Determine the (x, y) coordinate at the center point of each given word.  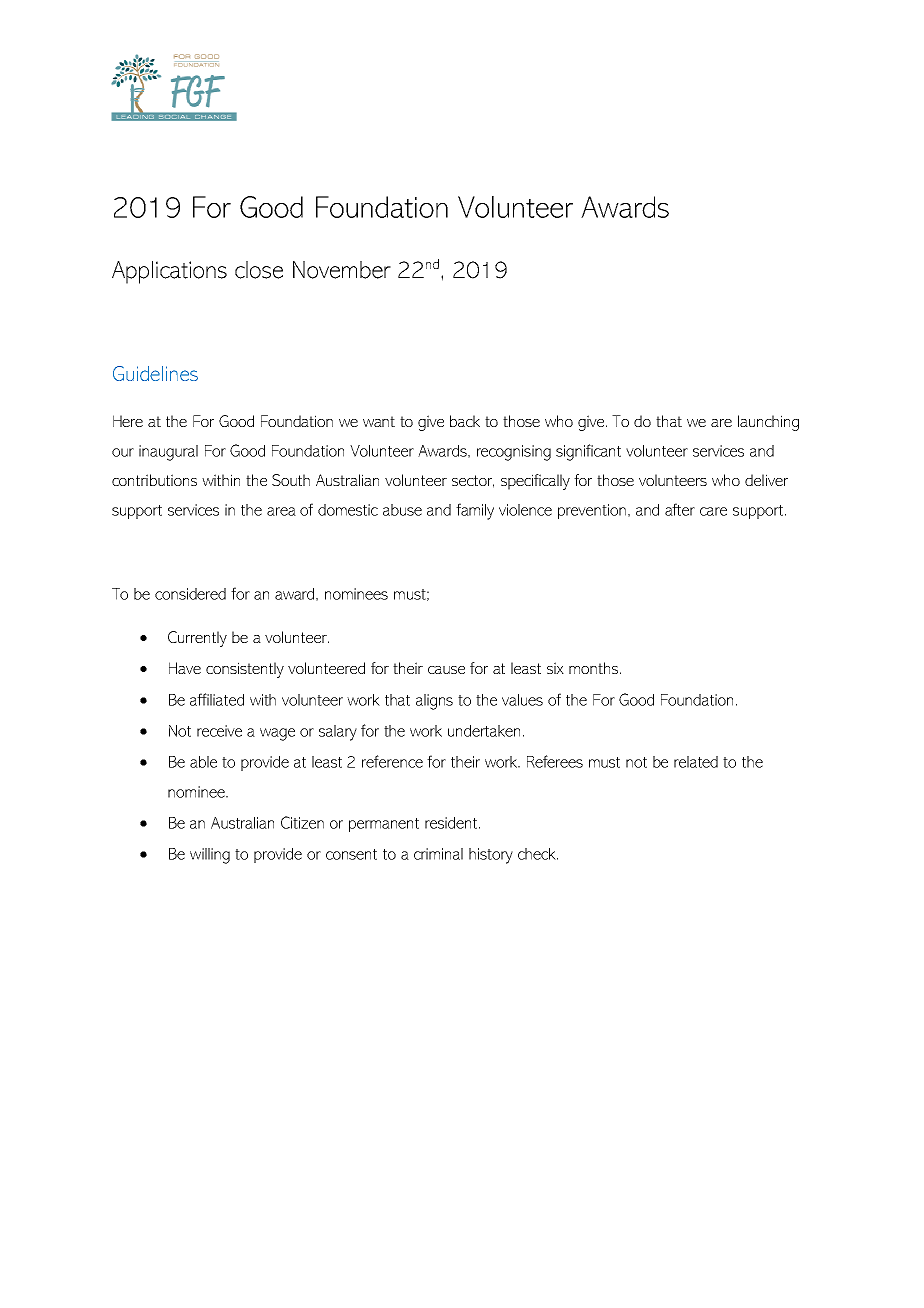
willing (210, 856)
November (342, 270)
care (713, 511)
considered (190, 594)
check (538, 854)
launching (768, 423)
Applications (169, 272)
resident (452, 823)
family (475, 511)
